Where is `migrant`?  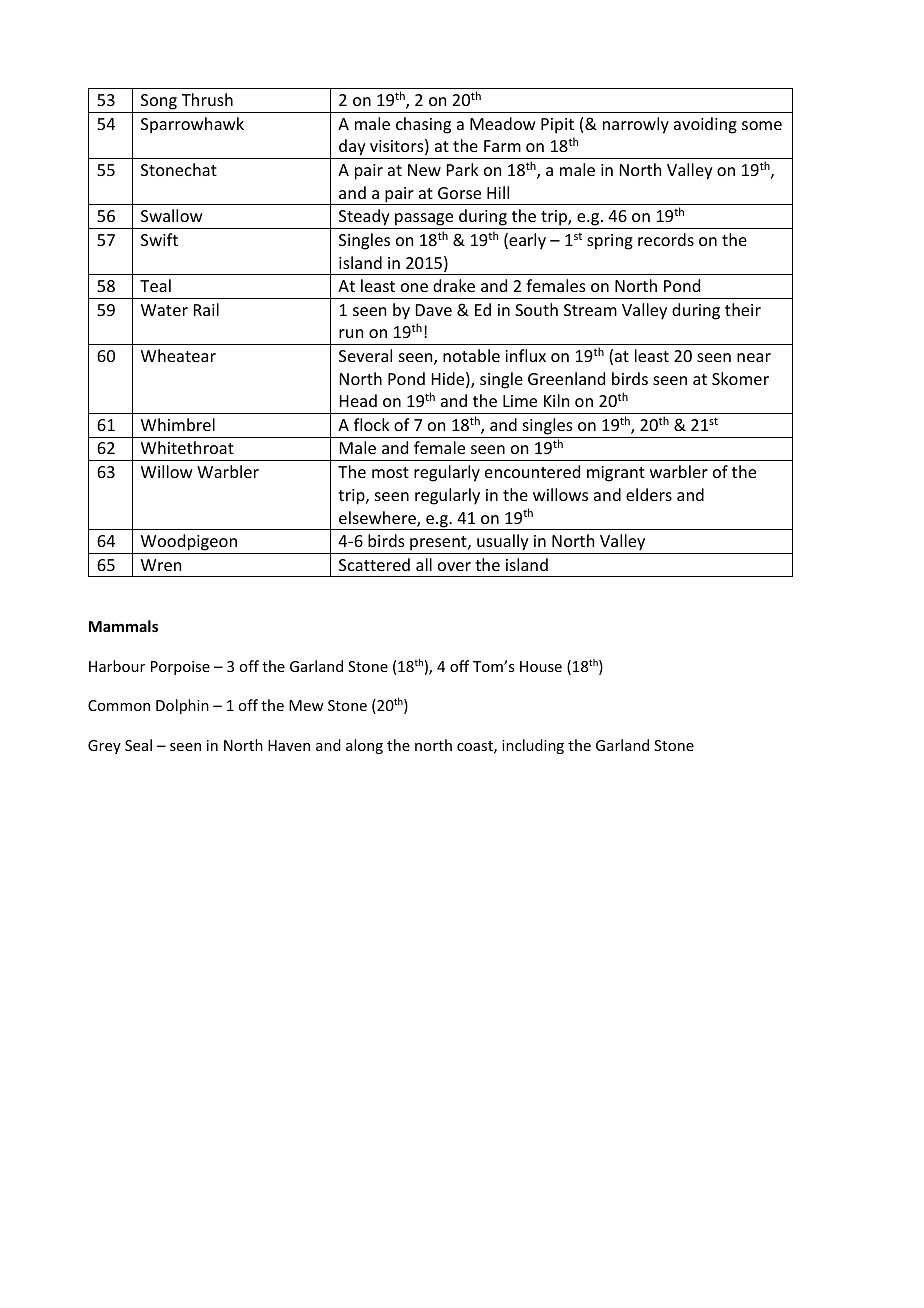 migrant is located at coordinates (616, 474).
